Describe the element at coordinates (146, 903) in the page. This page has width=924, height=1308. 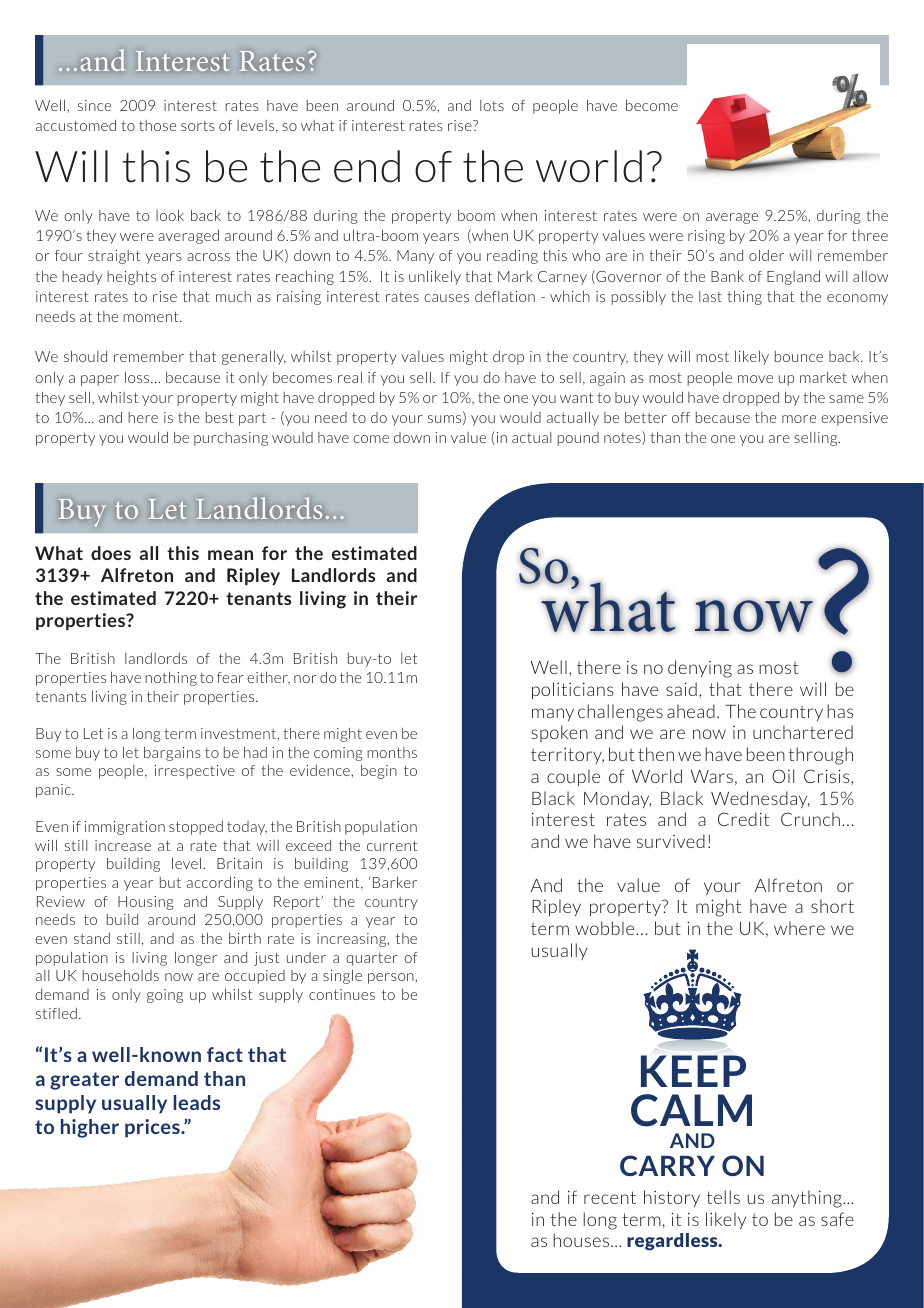
I see `Housing` at that location.
